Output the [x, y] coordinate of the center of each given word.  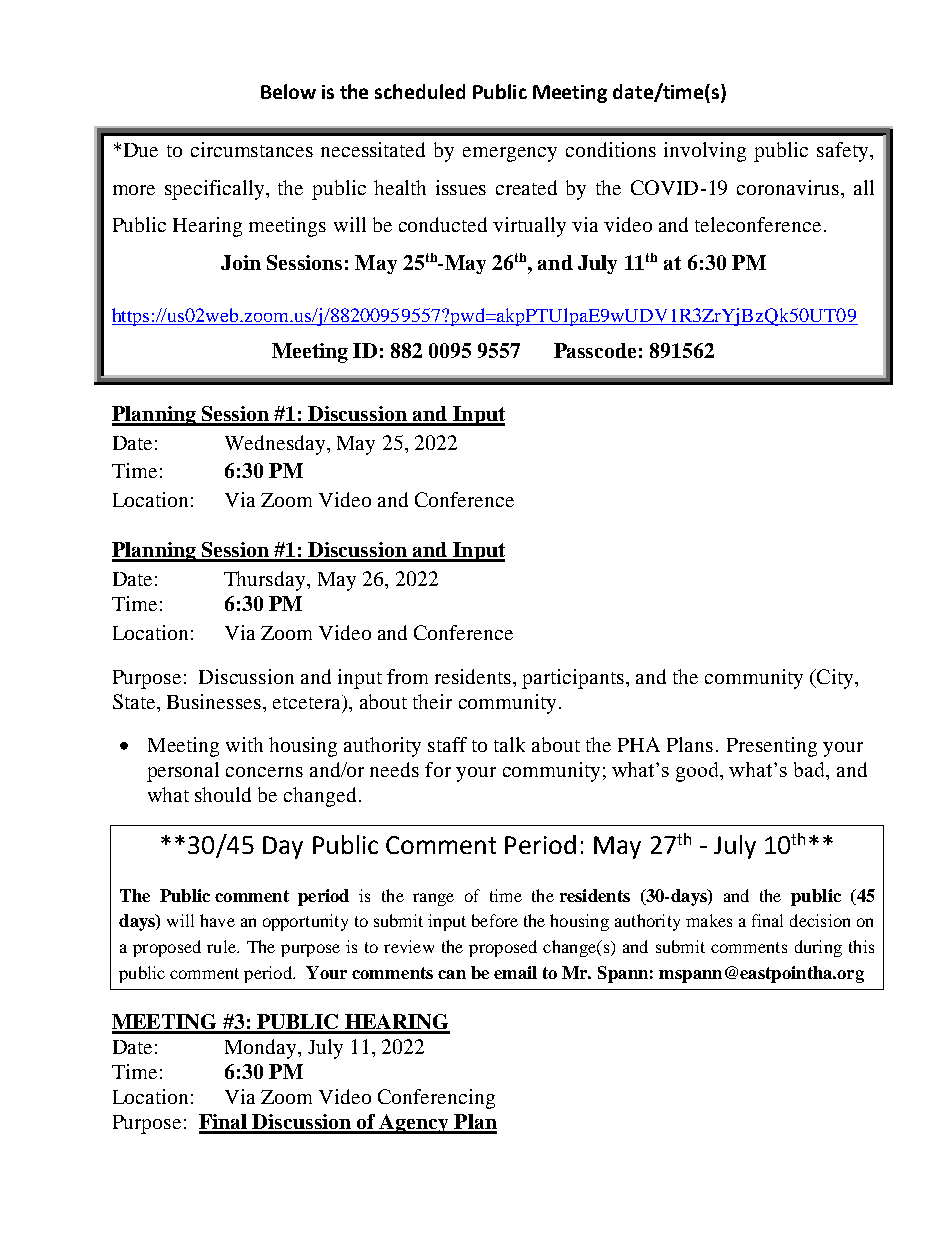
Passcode [595, 350]
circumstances [252, 149]
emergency [510, 154]
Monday [262, 1049]
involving [705, 152]
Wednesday [276, 445]
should [223, 794]
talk [509, 744]
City [835, 679]
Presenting [772, 747]
